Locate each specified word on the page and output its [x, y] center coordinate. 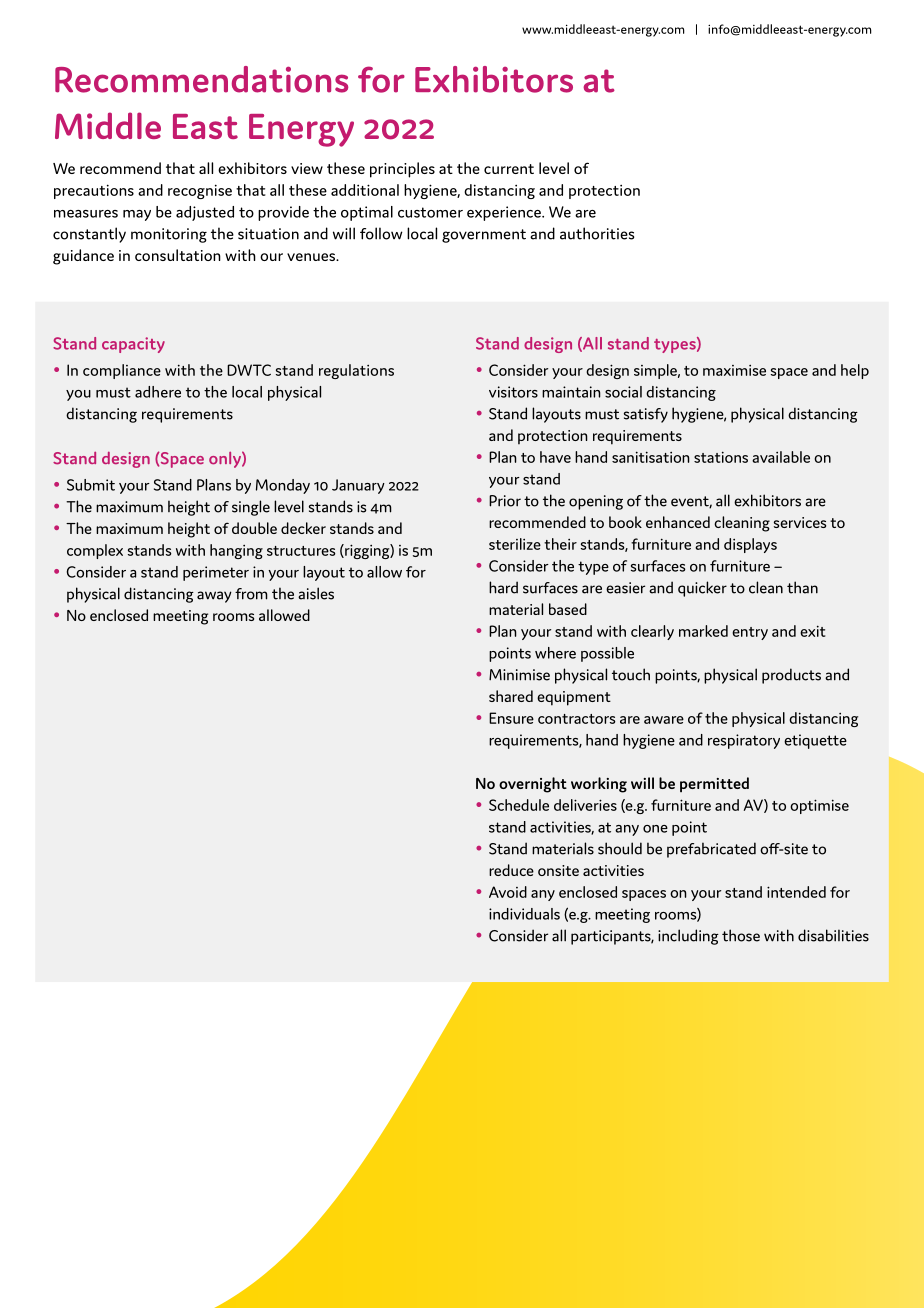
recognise [200, 191]
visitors [513, 392]
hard [503, 587]
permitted [714, 784]
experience [505, 213]
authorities [597, 233]
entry [750, 633]
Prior [505, 501]
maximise [734, 370]
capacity [133, 345]
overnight [533, 785]
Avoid [508, 892]
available [781, 457]
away [214, 597]
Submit [91, 485]
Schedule [519, 805]
